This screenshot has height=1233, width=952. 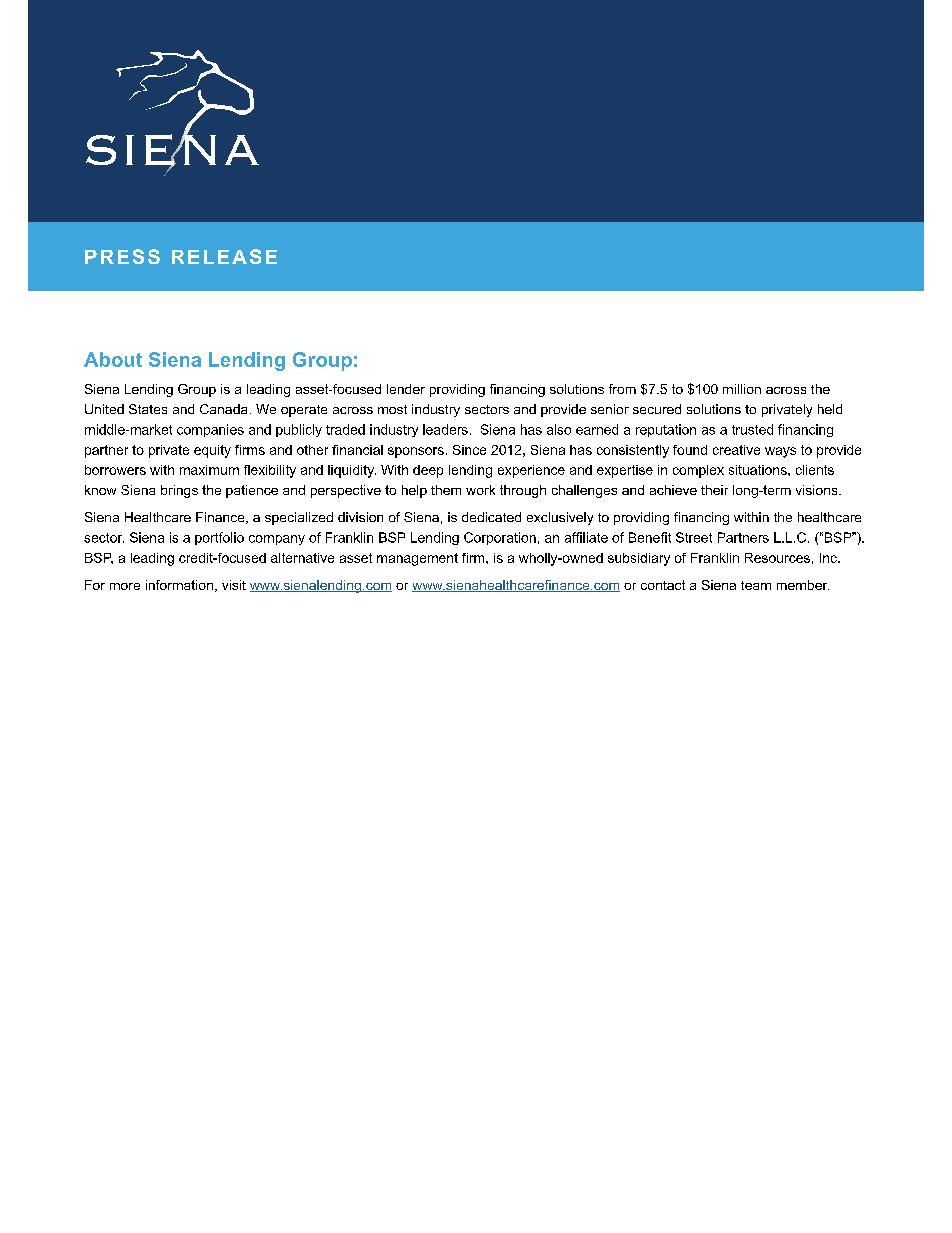 What do you see at coordinates (179, 585) in the screenshot?
I see `information` at bounding box center [179, 585].
